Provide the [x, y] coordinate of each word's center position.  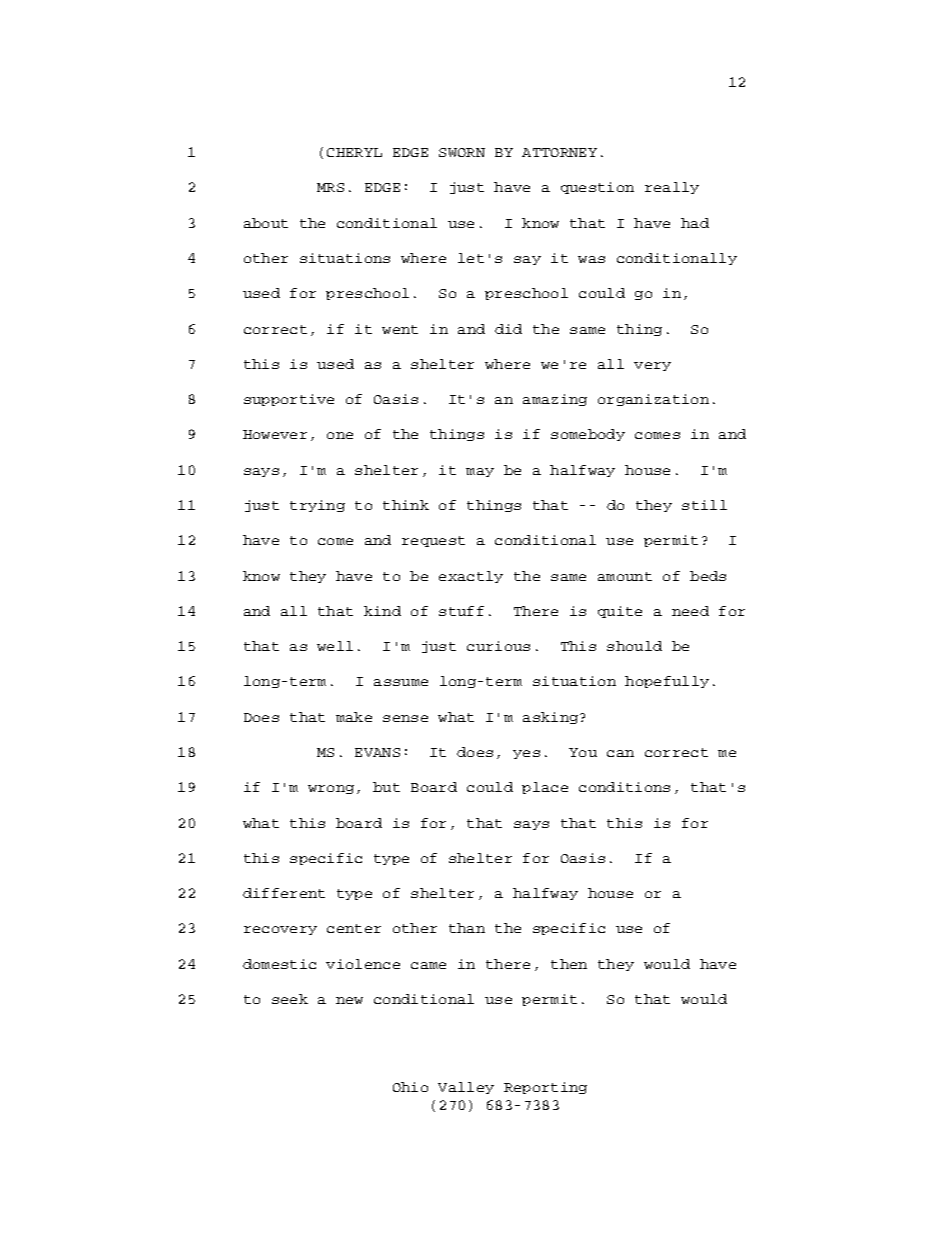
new [349, 1000]
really [672, 188]
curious [498, 646]
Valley [466, 1088]
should [634, 646]
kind [382, 611]
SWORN [462, 152]
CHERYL [354, 152]
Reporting [545, 1088]
